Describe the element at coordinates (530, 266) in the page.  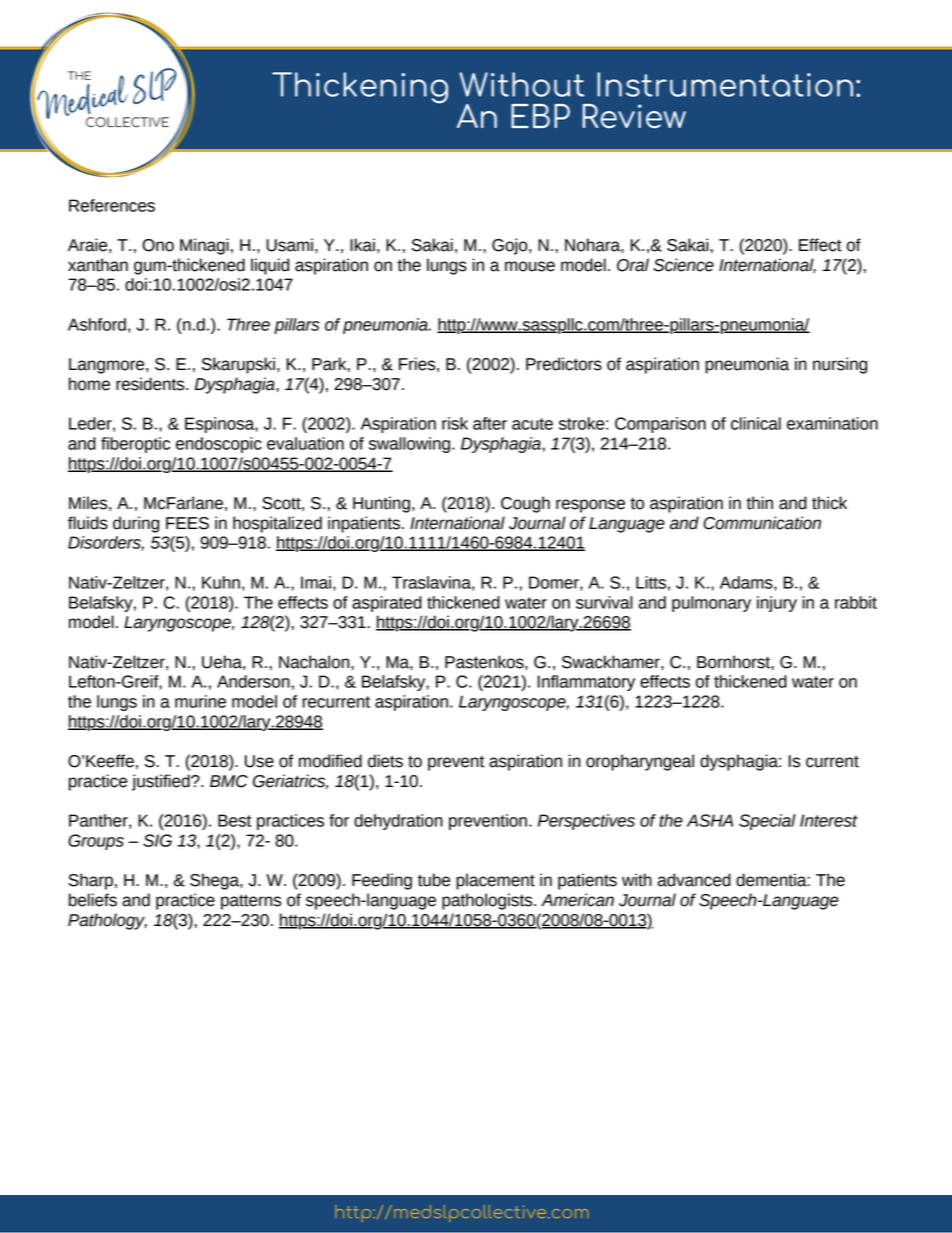
I see `mouse` at that location.
